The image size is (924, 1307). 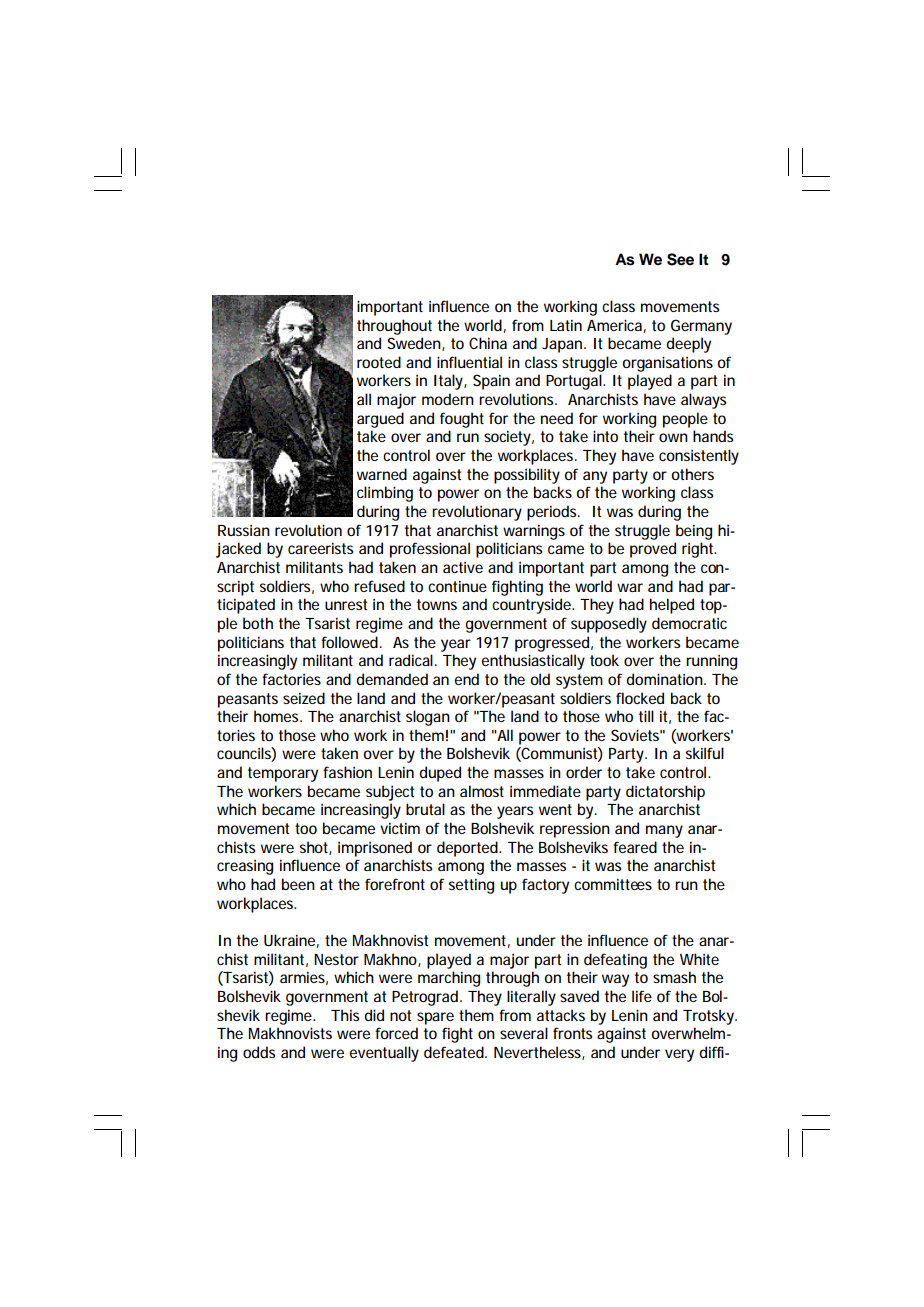 What do you see at coordinates (455, 1052) in the document?
I see `defeated` at bounding box center [455, 1052].
